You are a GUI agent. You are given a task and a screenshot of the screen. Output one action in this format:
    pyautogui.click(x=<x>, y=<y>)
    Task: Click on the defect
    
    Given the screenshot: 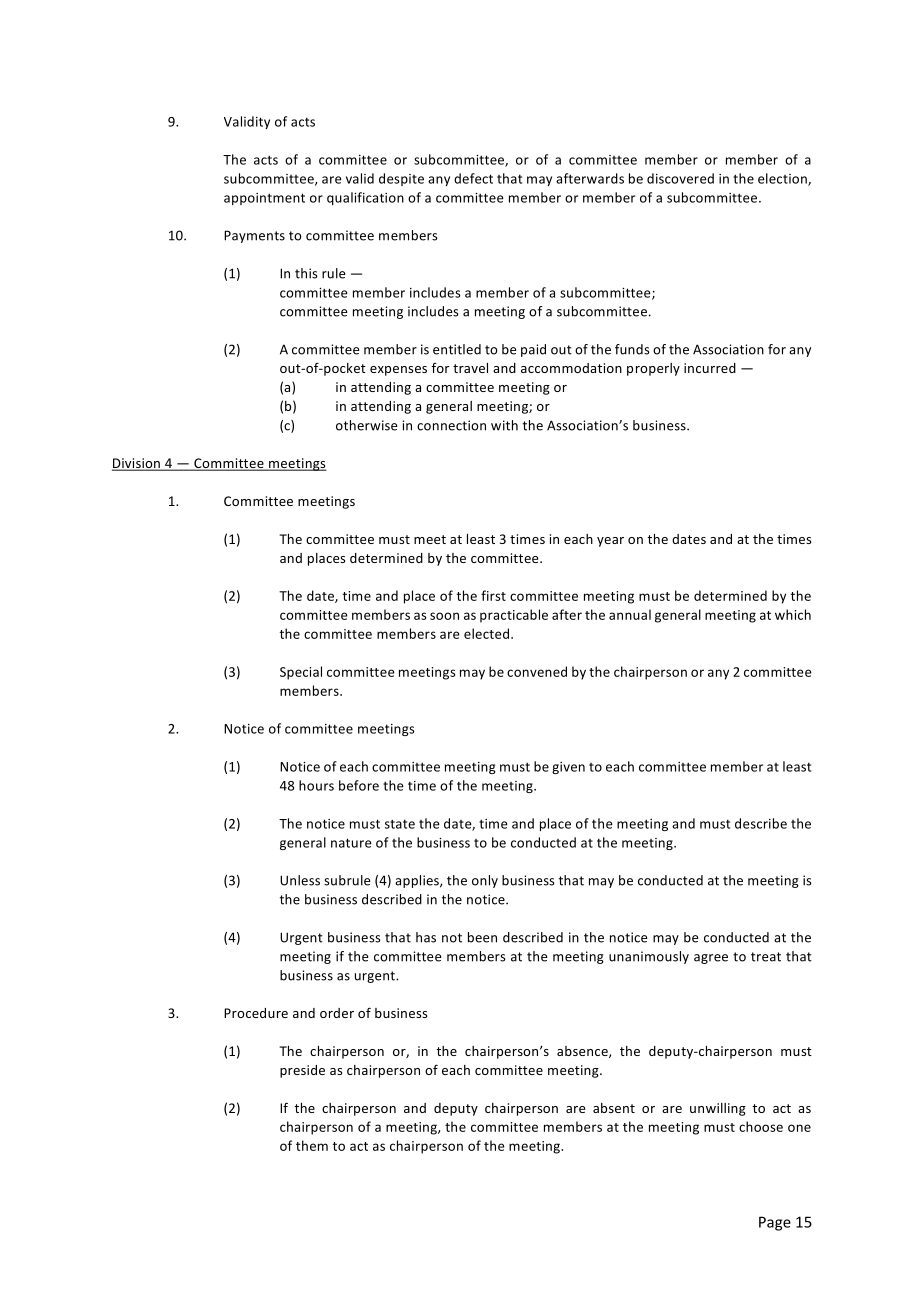 What is the action you would take?
    pyautogui.click(x=473, y=178)
